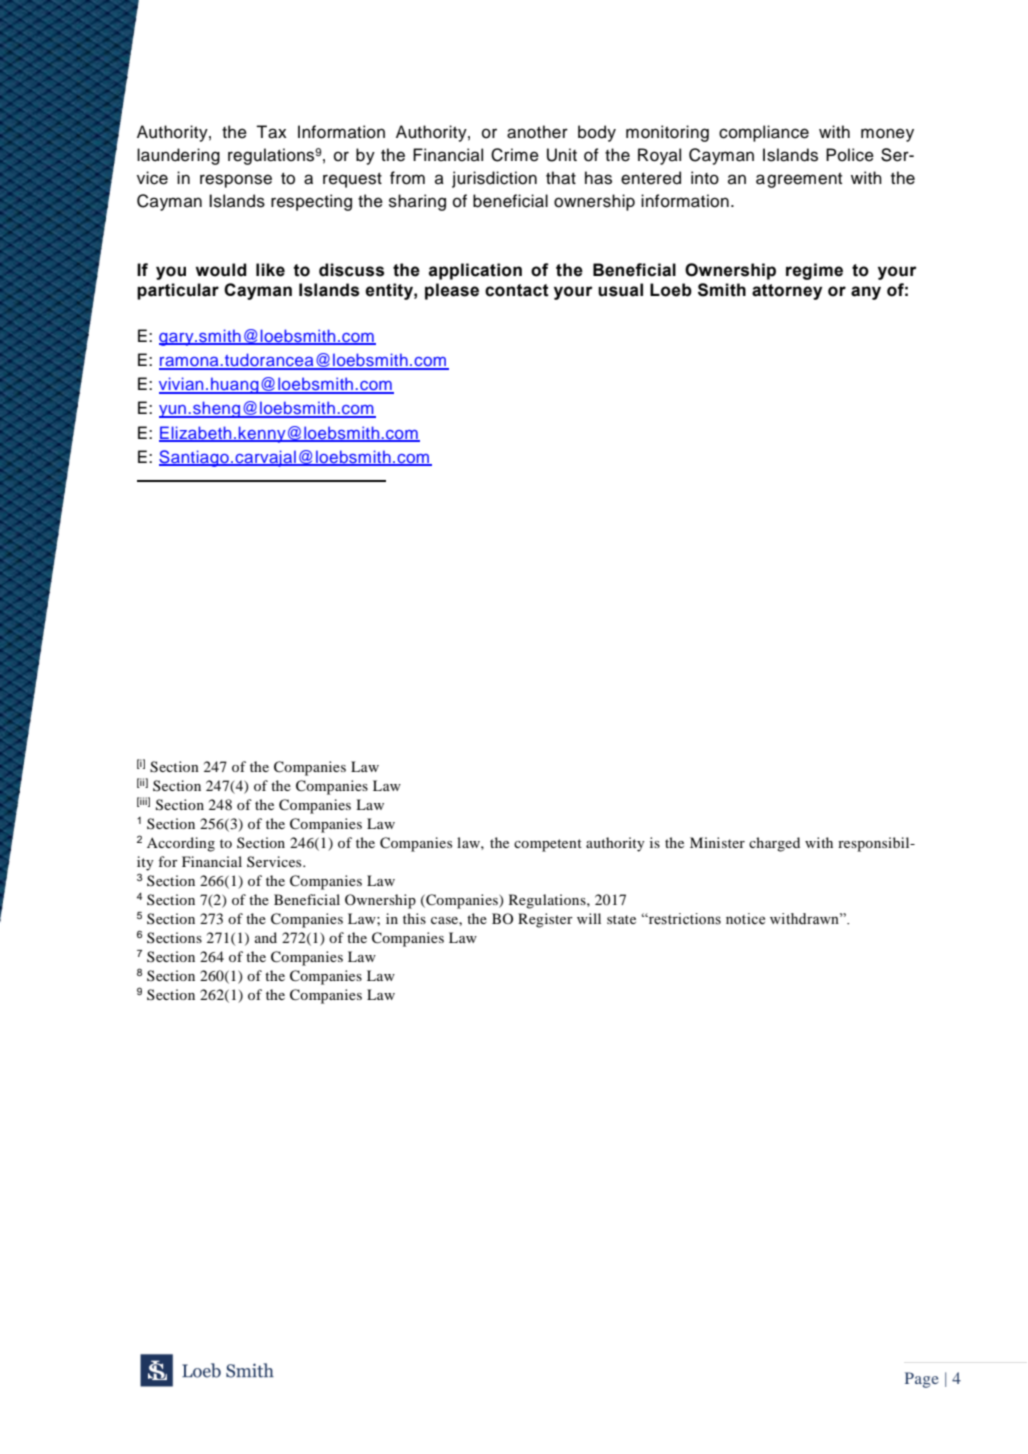 The width and height of the image is (1028, 1454). I want to click on that, so click(561, 178).
